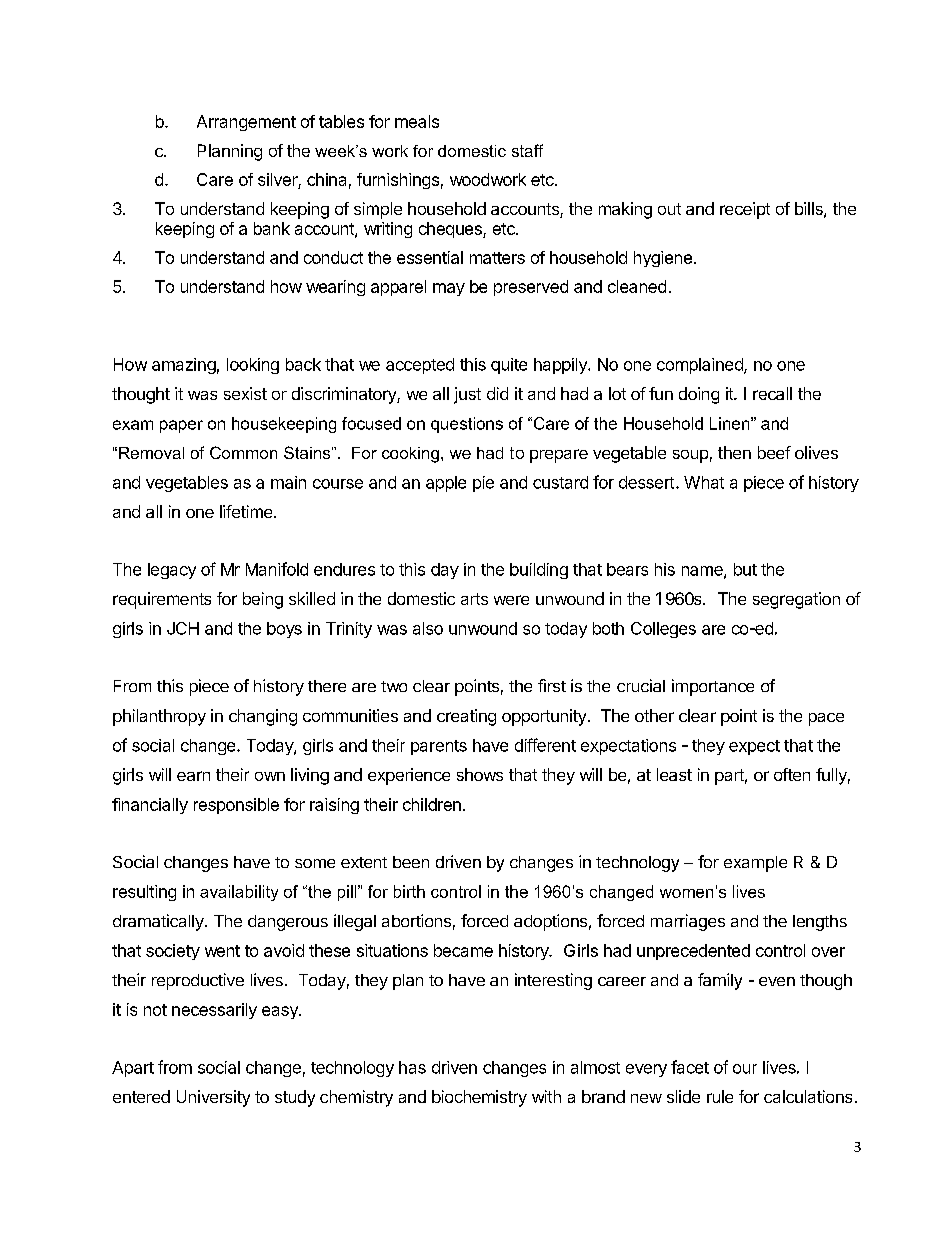 This document has height=1233, width=952. What do you see at coordinates (734, 452) in the document?
I see `then` at bounding box center [734, 452].
